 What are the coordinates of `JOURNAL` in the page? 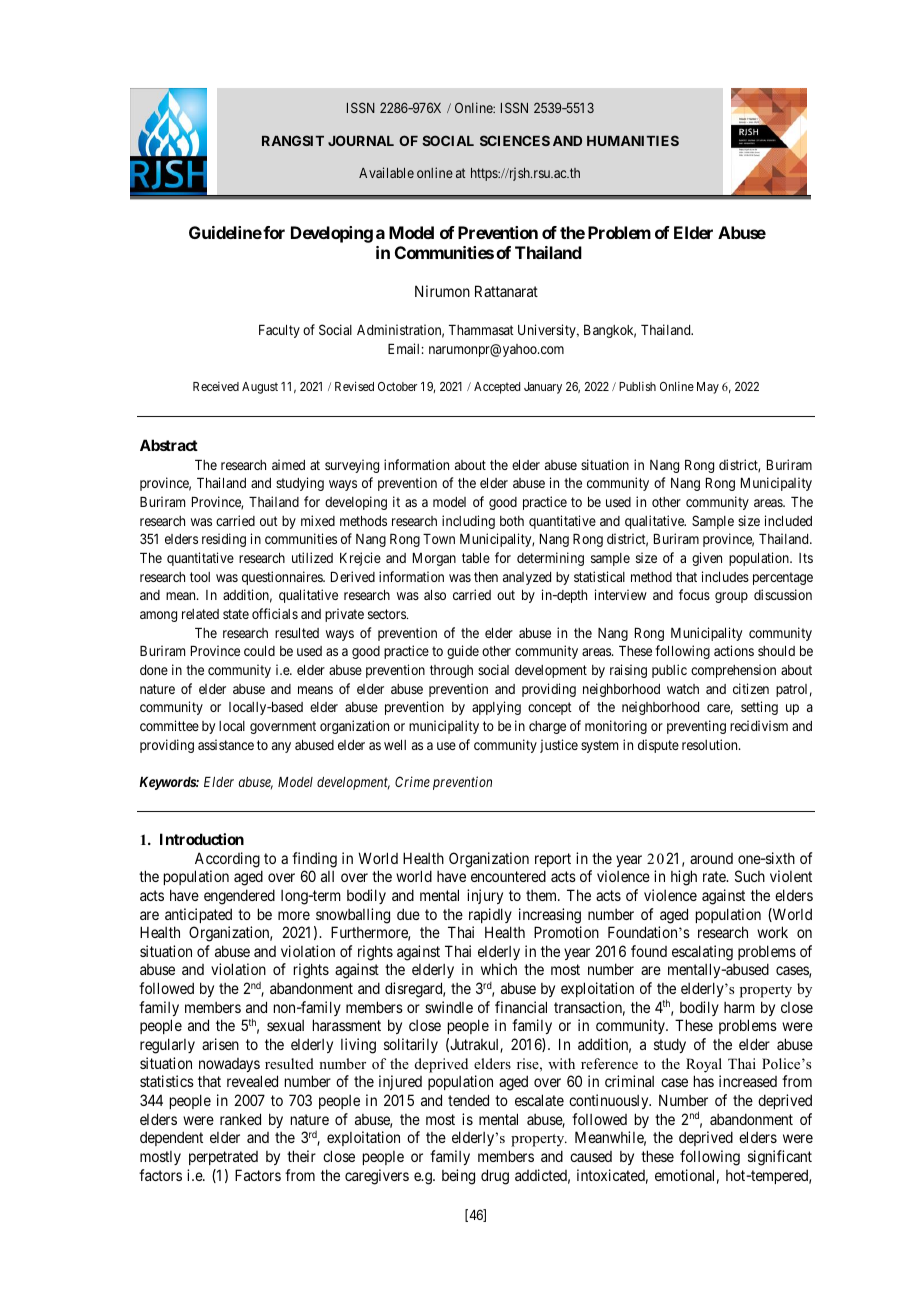 It's located at (361, 140).
